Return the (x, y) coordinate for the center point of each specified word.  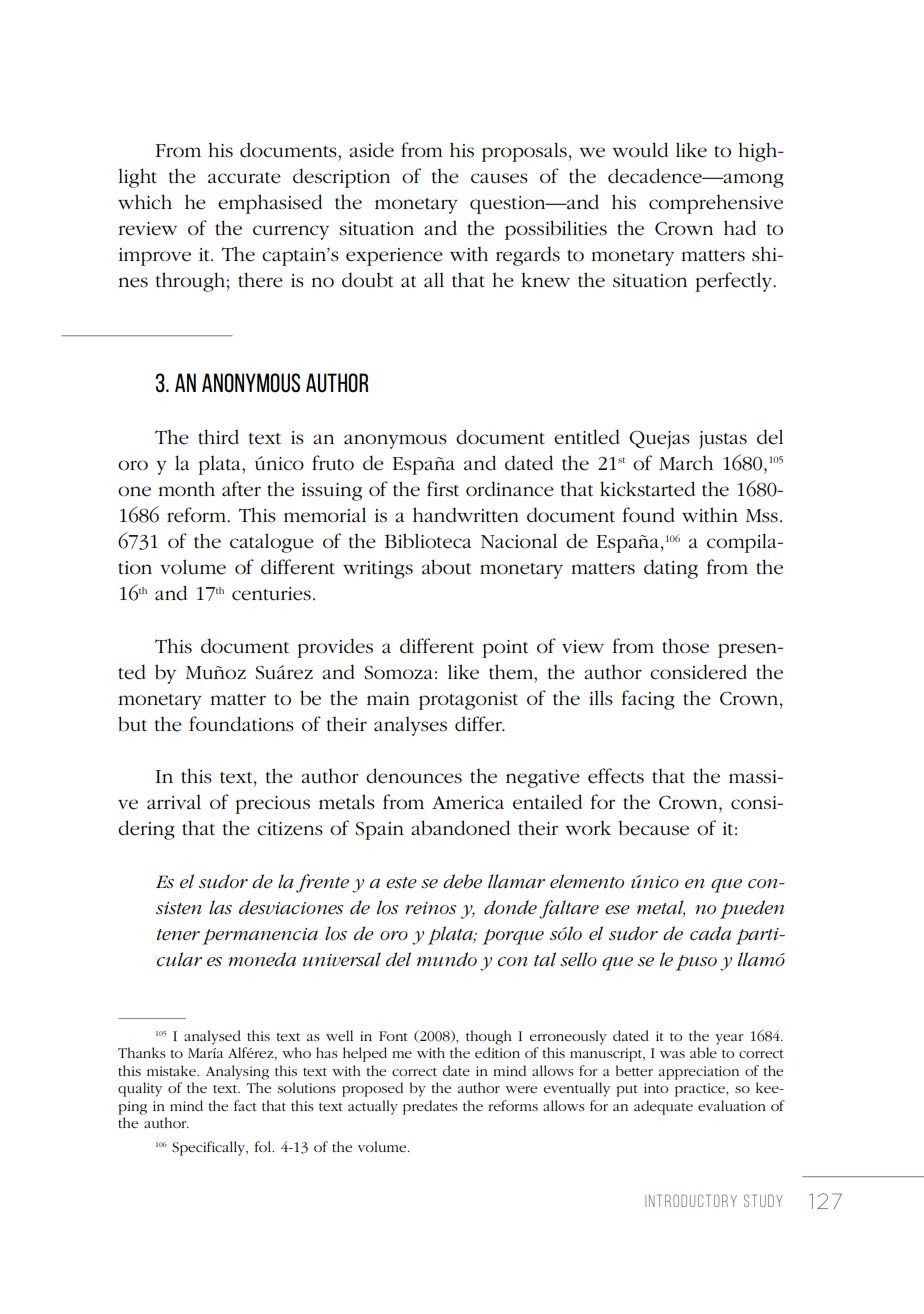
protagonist (468, 701)
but (132, 724)
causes (499, 178)
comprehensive (716, 204)
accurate (244, 178)
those (685, 646)
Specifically (210, 1148)
